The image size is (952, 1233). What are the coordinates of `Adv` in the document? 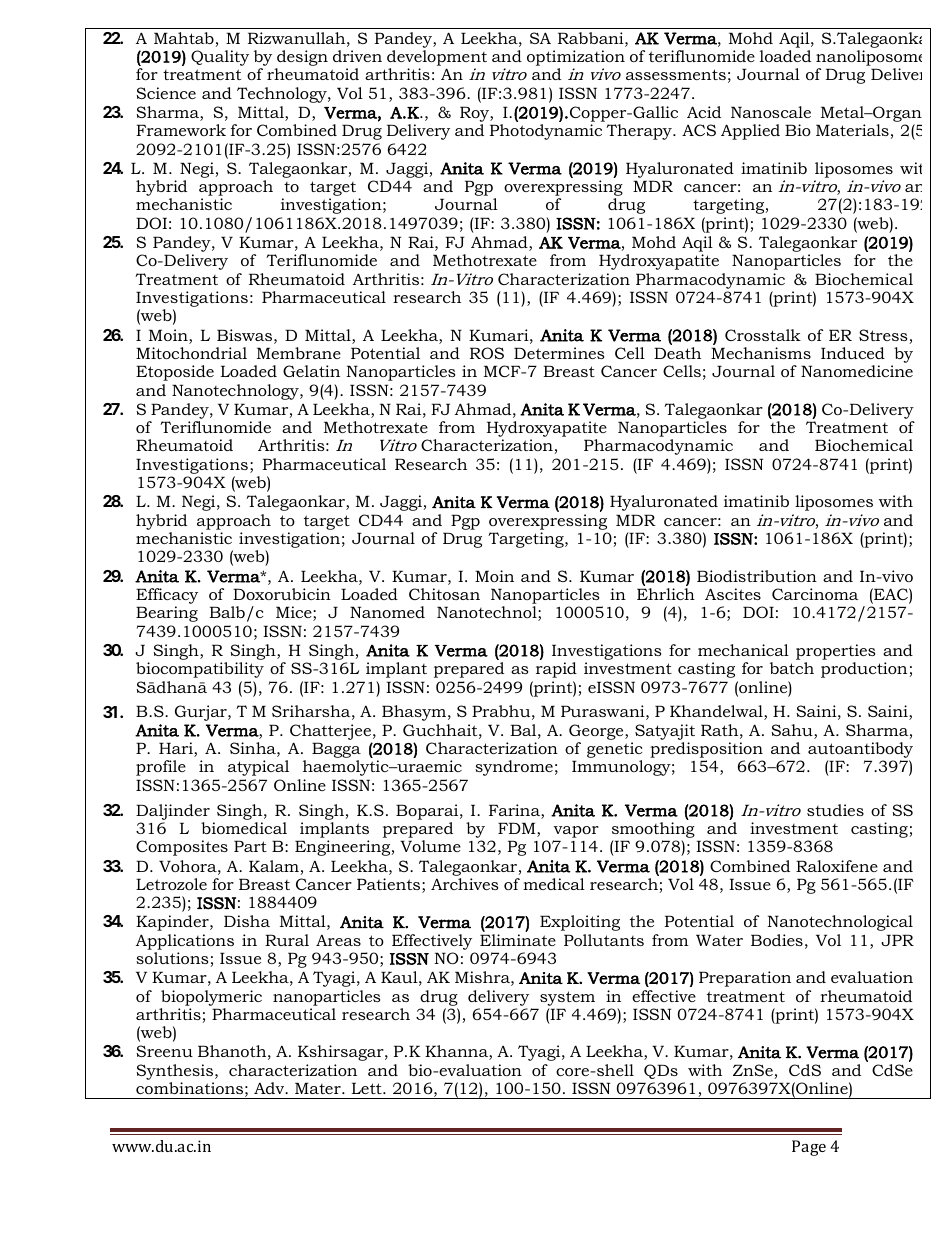 It's located at (270, 1088).
